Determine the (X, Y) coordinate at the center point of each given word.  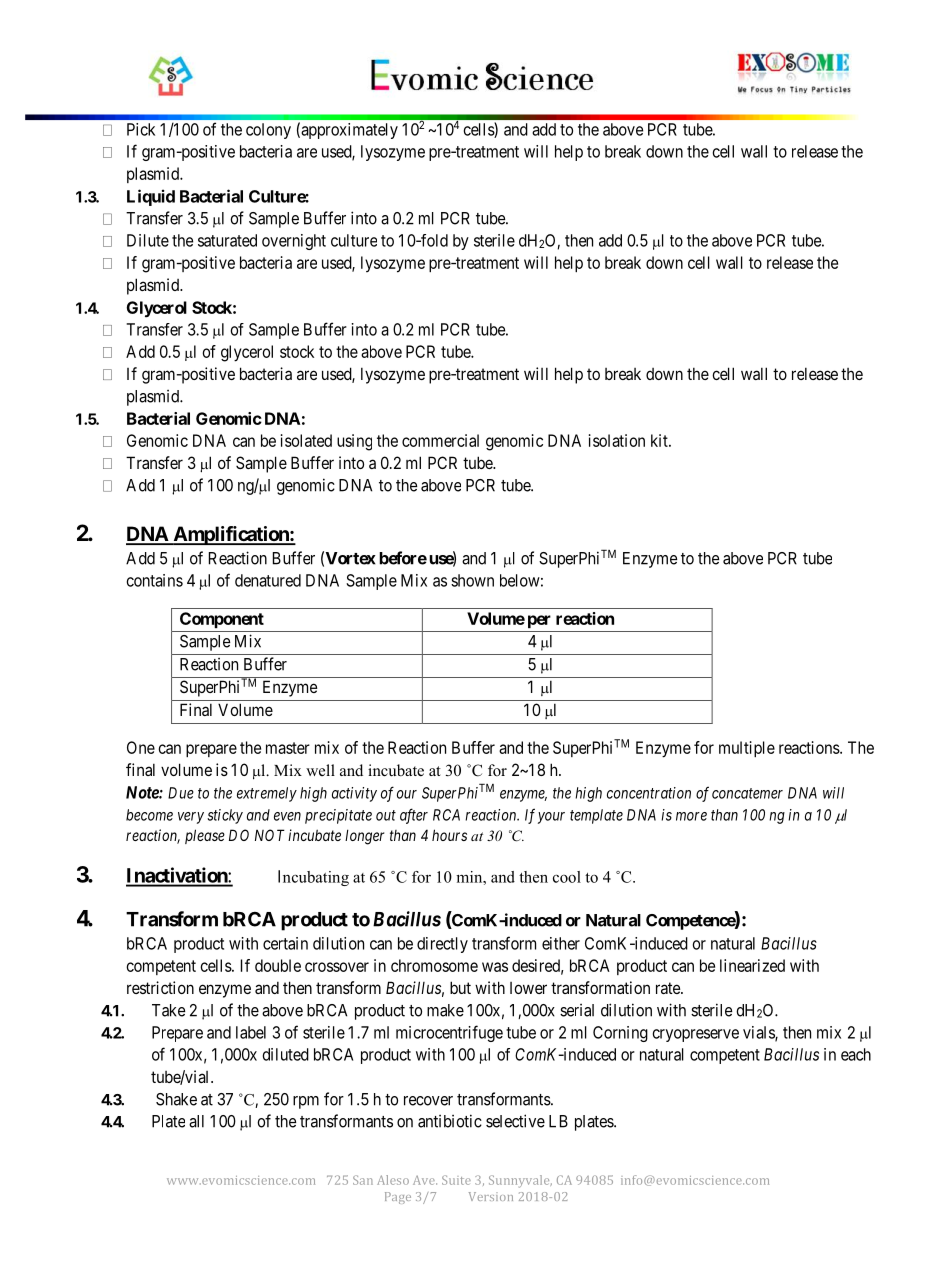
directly (442, 945)
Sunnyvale (520, 1181)
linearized (752, 965)
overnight (294, 242)
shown (472, 580)
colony (268, 131)
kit (660, 440)
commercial (440, 440)
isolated (306, 440)
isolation (617, 440)
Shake (176, 1099)
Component (222, 620)
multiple (747, 749)
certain (285, 943)
